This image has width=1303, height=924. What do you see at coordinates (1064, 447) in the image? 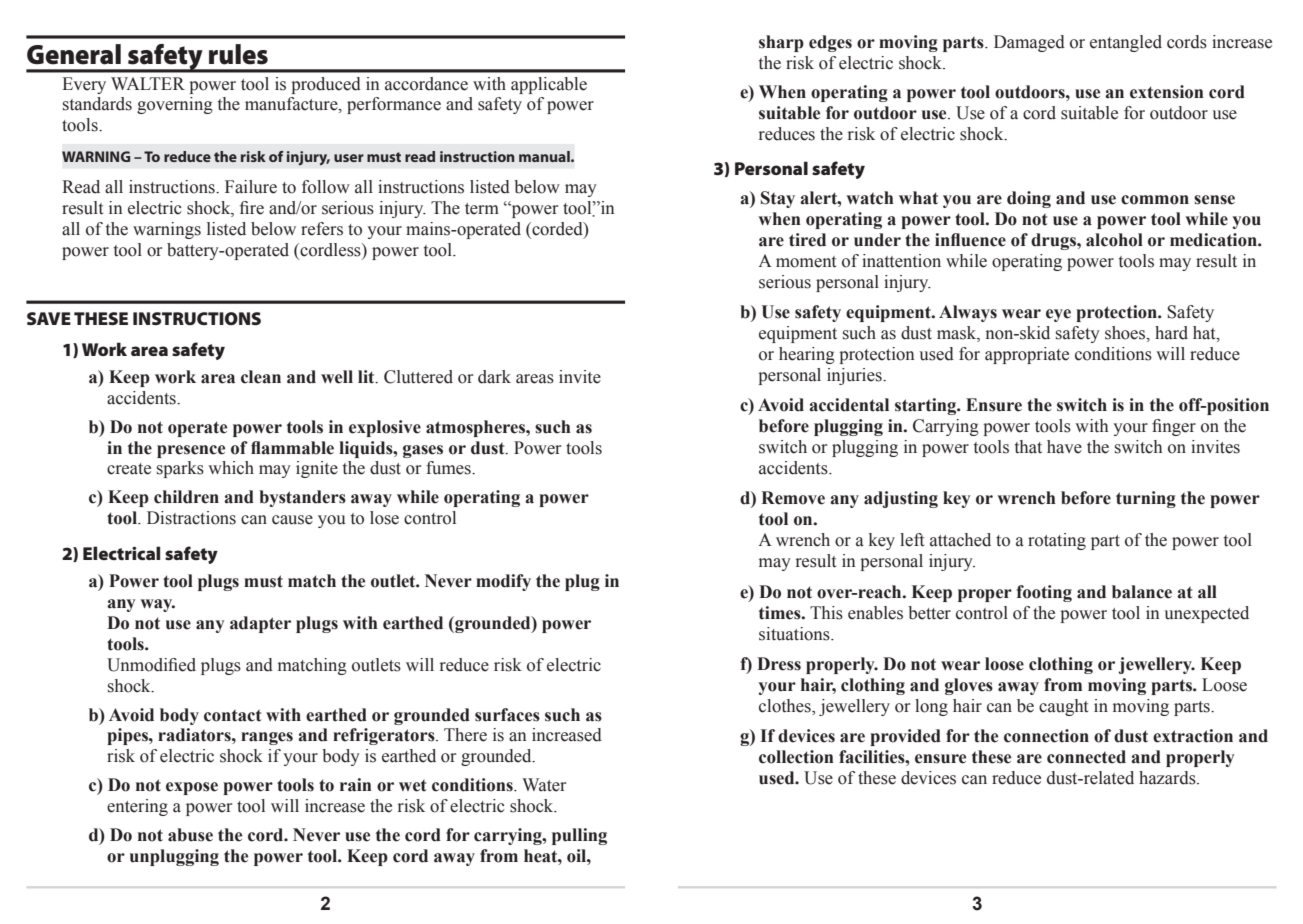
I see `have` at bounding box center [1064, 447].
